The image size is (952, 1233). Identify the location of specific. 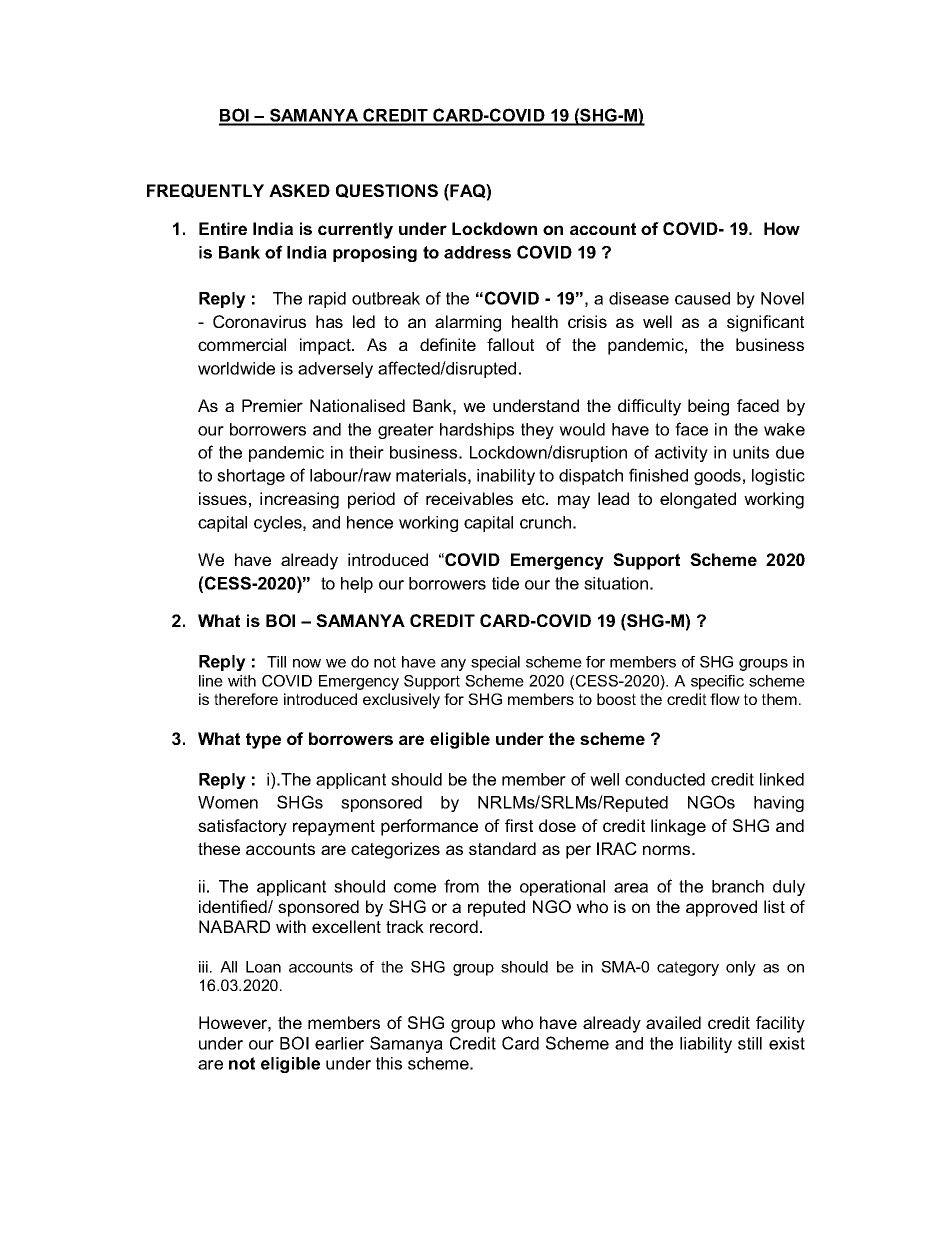
(717, 682).
